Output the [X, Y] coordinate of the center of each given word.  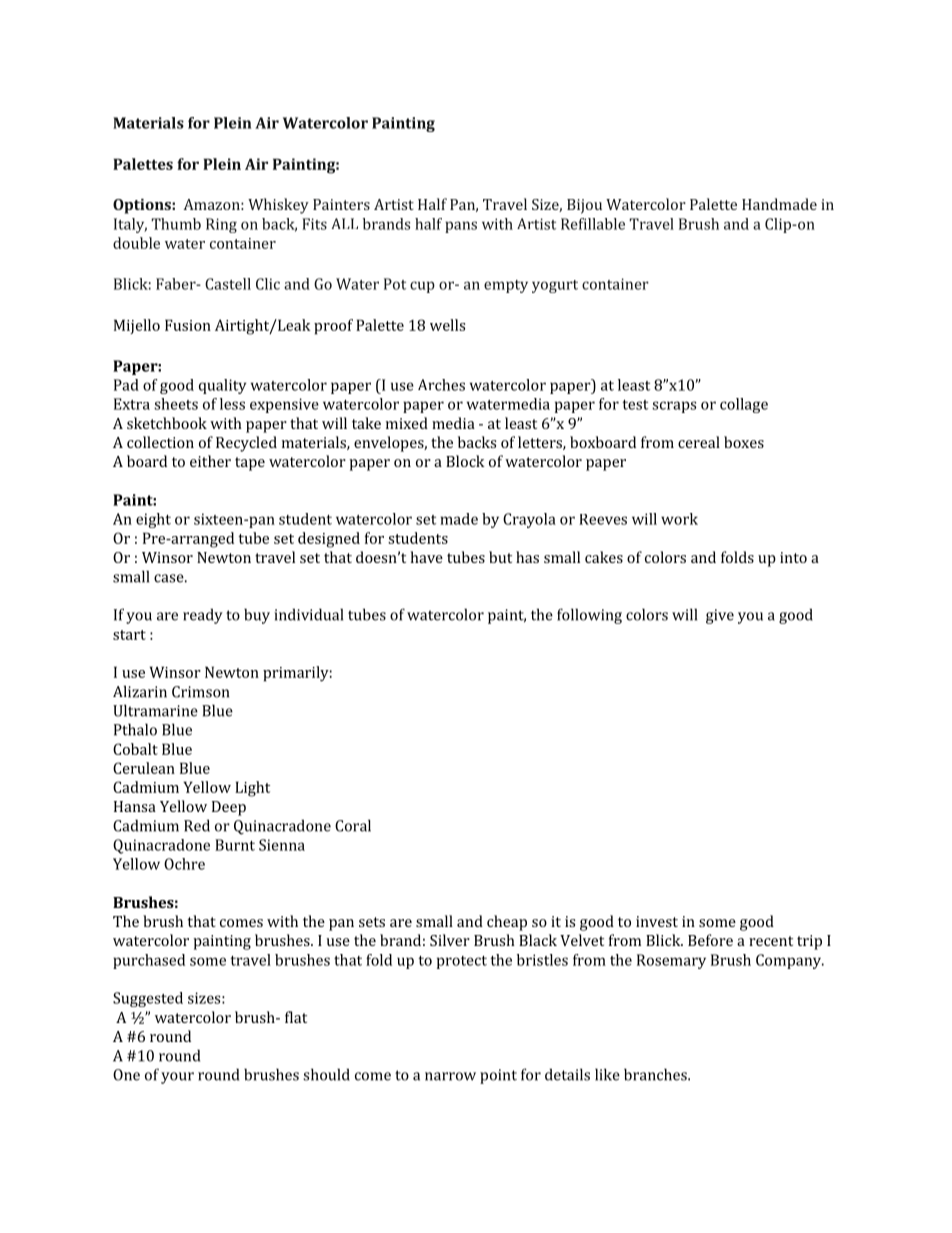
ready [203, 616]
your [177, 1078]
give [720, 616]
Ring [221, 225]
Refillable [593, 224]
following [589, 616]
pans [461, 227]
